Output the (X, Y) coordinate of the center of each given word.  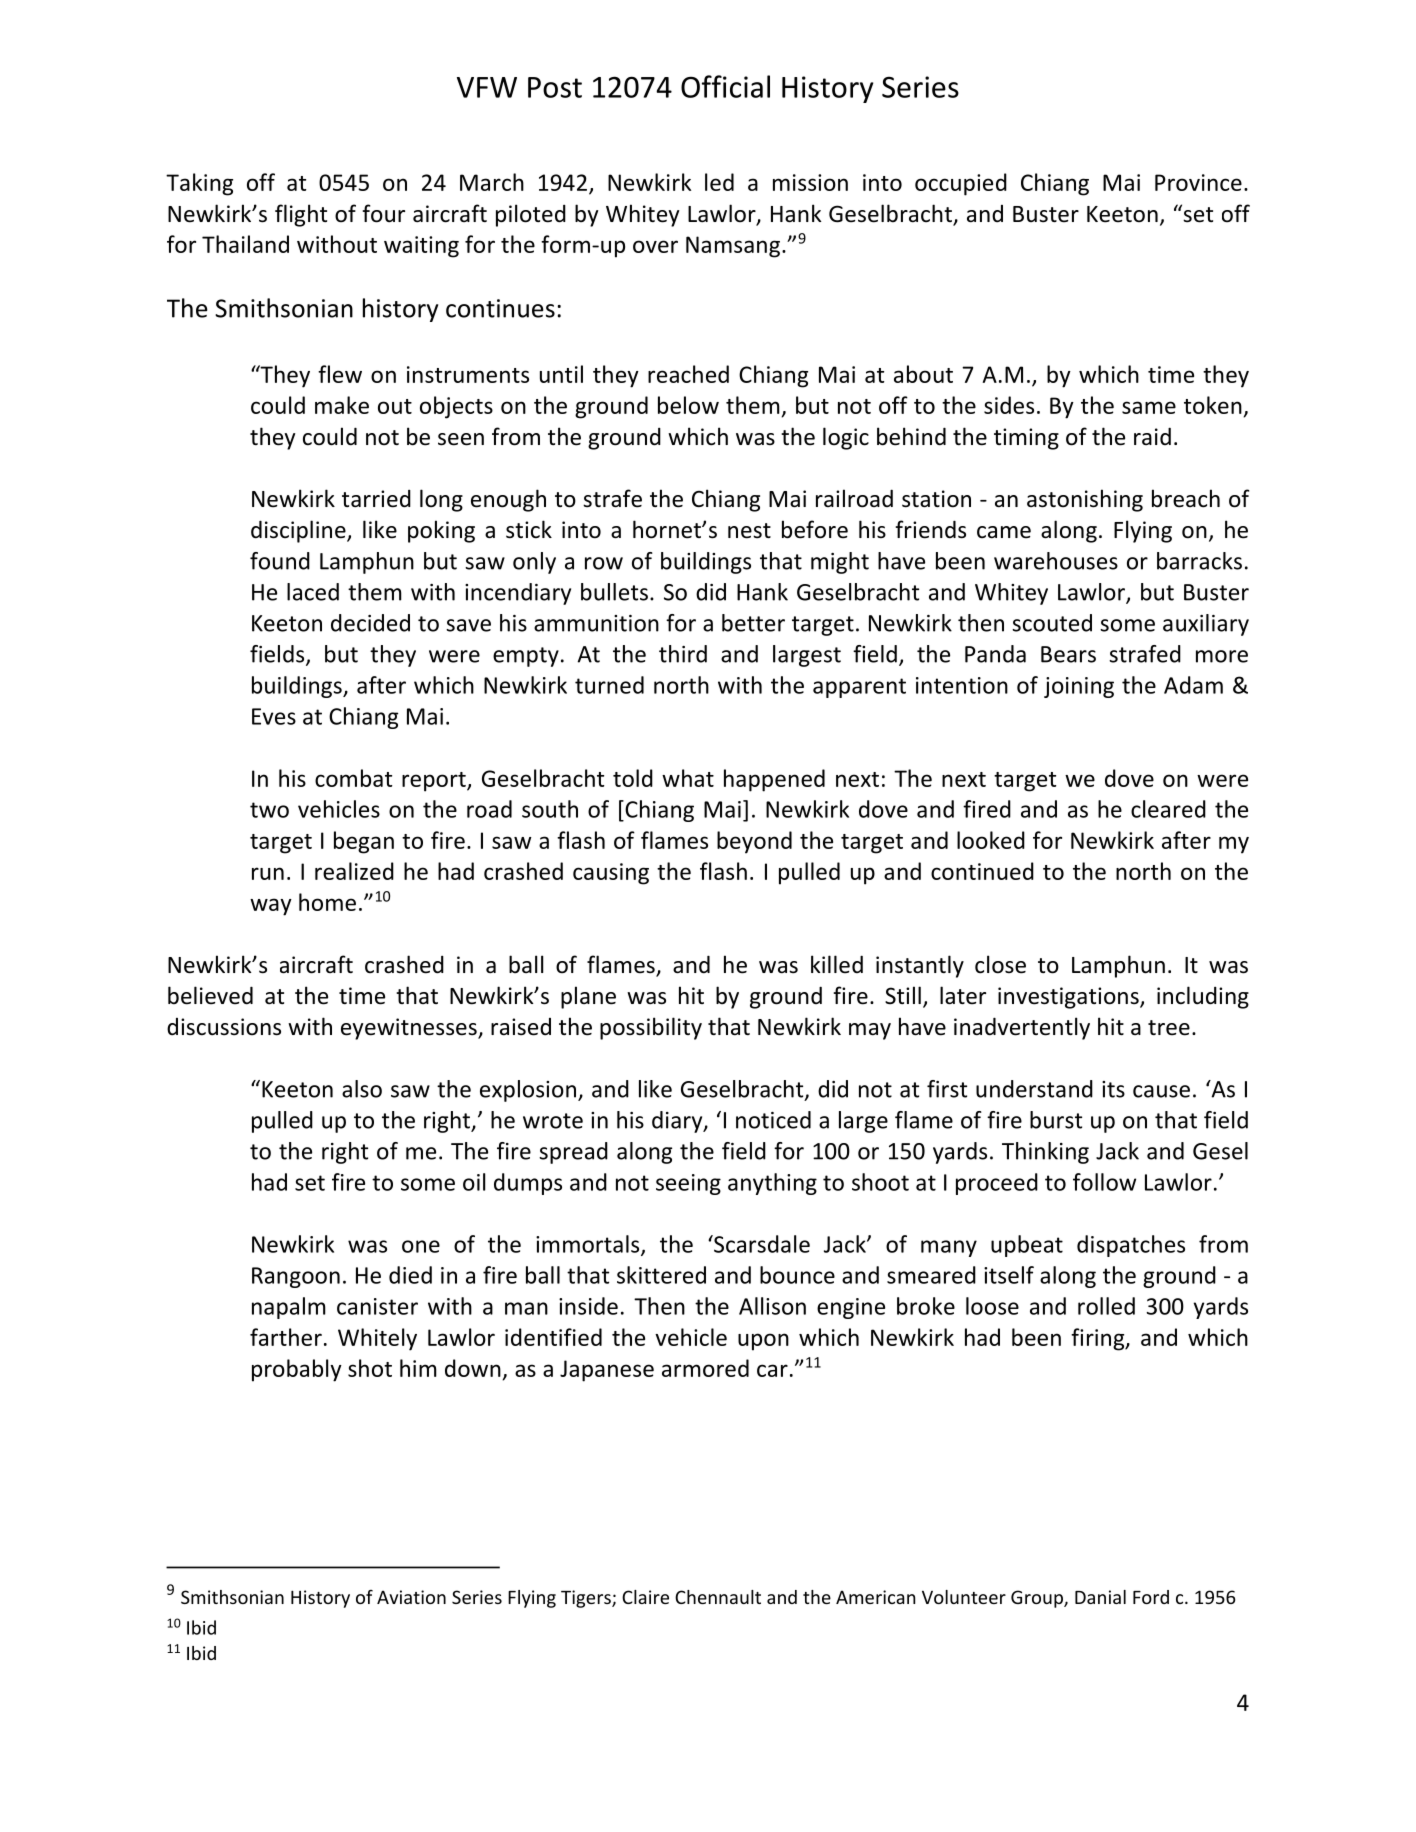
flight (301, 215)
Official (725, 86)
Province (1198, 182)
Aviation (411, 1597)
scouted (1052, 623)
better (753, 623)
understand (1034, 1089)
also (362, 1089)
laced (313, 592)
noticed (773, 1120)
